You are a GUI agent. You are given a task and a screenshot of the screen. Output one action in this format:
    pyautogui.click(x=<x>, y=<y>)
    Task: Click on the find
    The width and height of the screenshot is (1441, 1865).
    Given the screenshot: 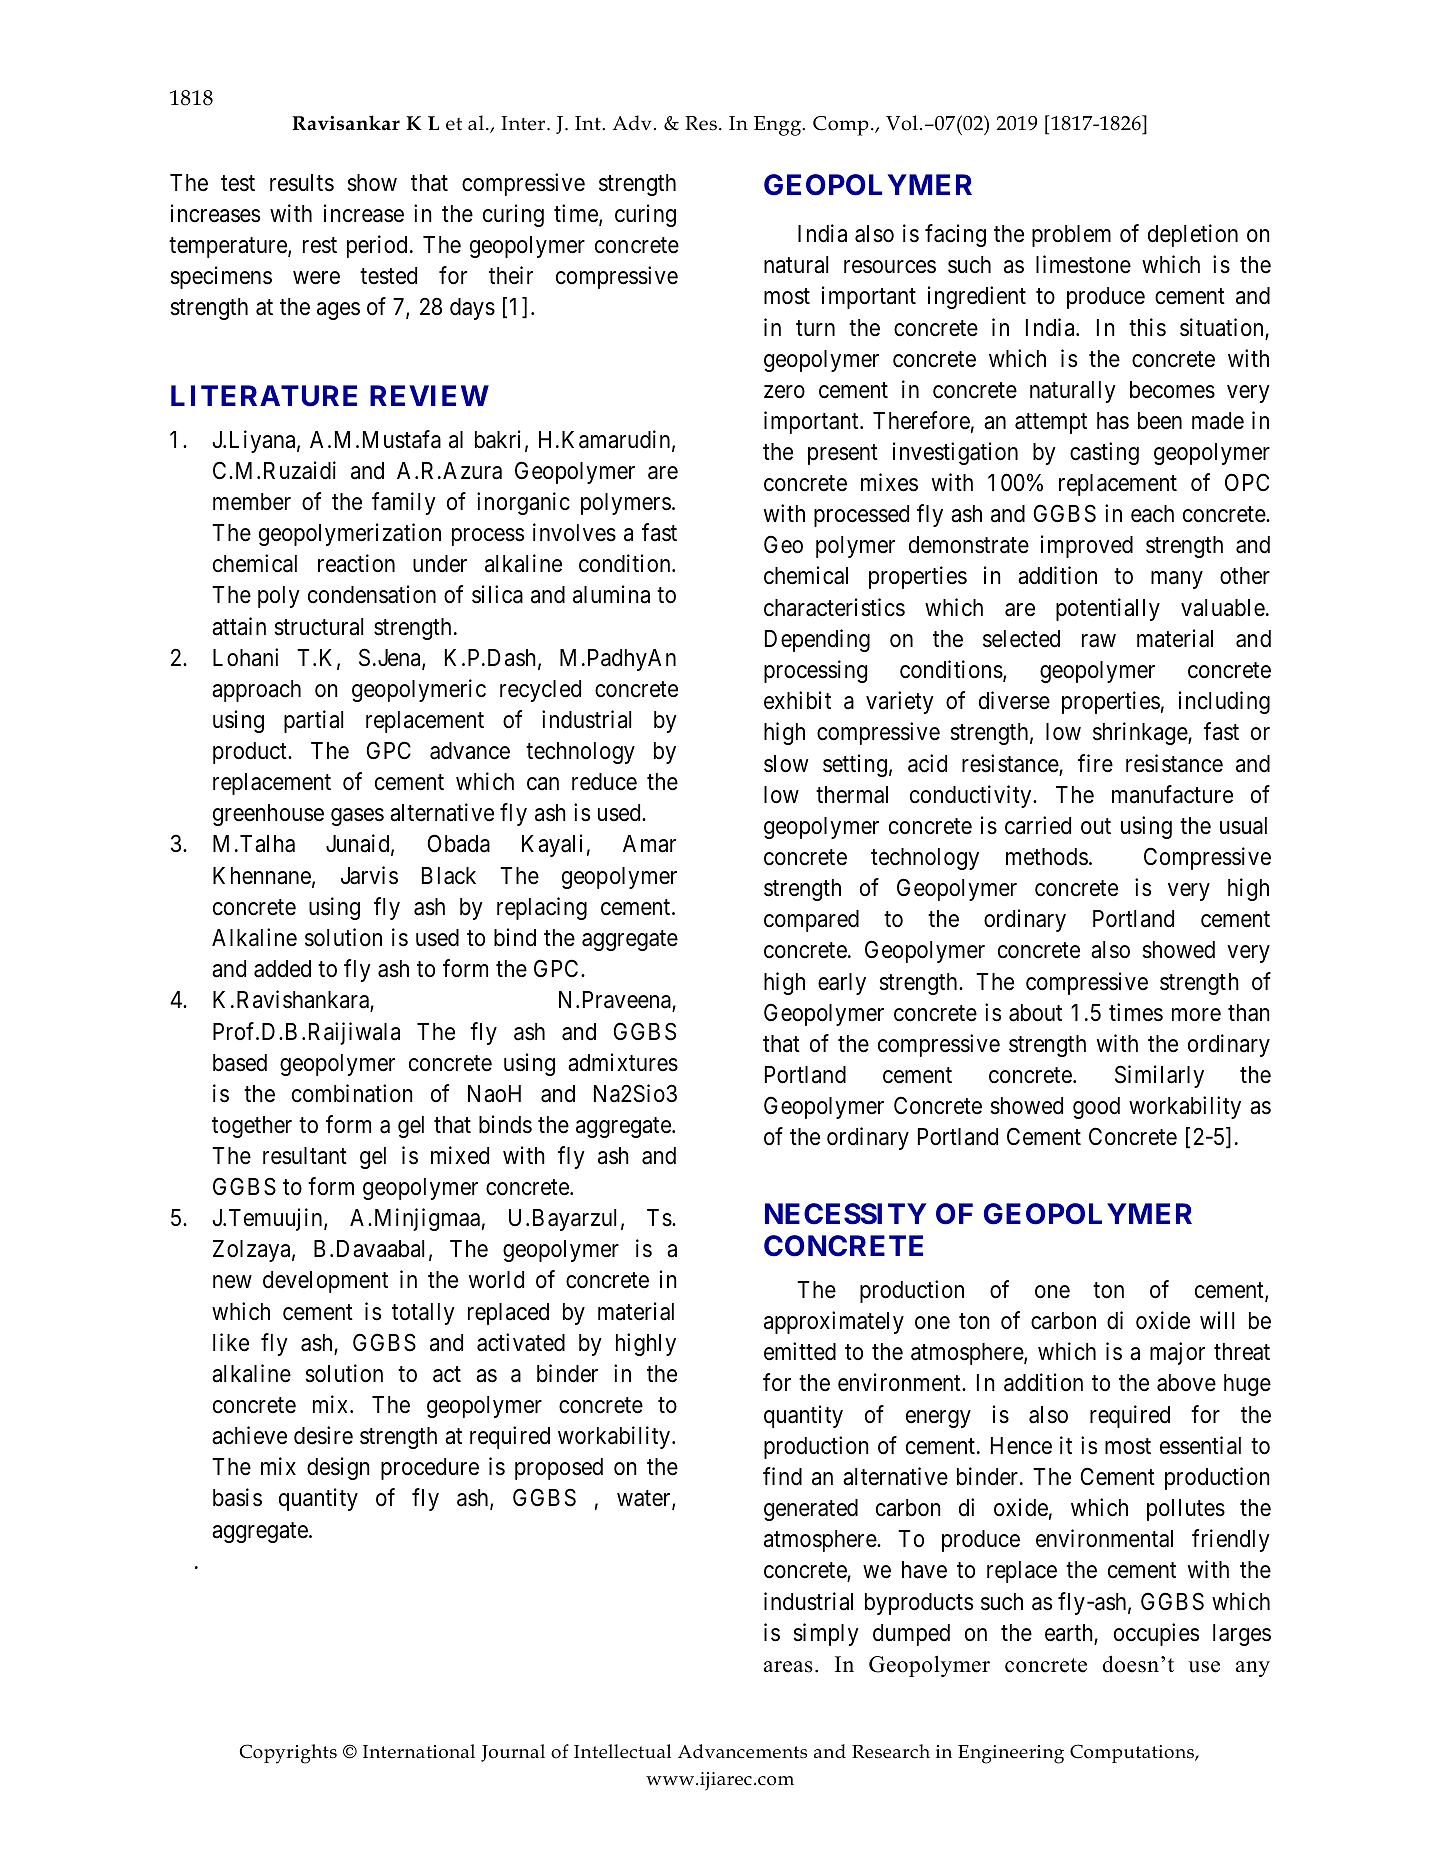 What is the action you would take?
    pyautogui.click(x=782, y=1476)
